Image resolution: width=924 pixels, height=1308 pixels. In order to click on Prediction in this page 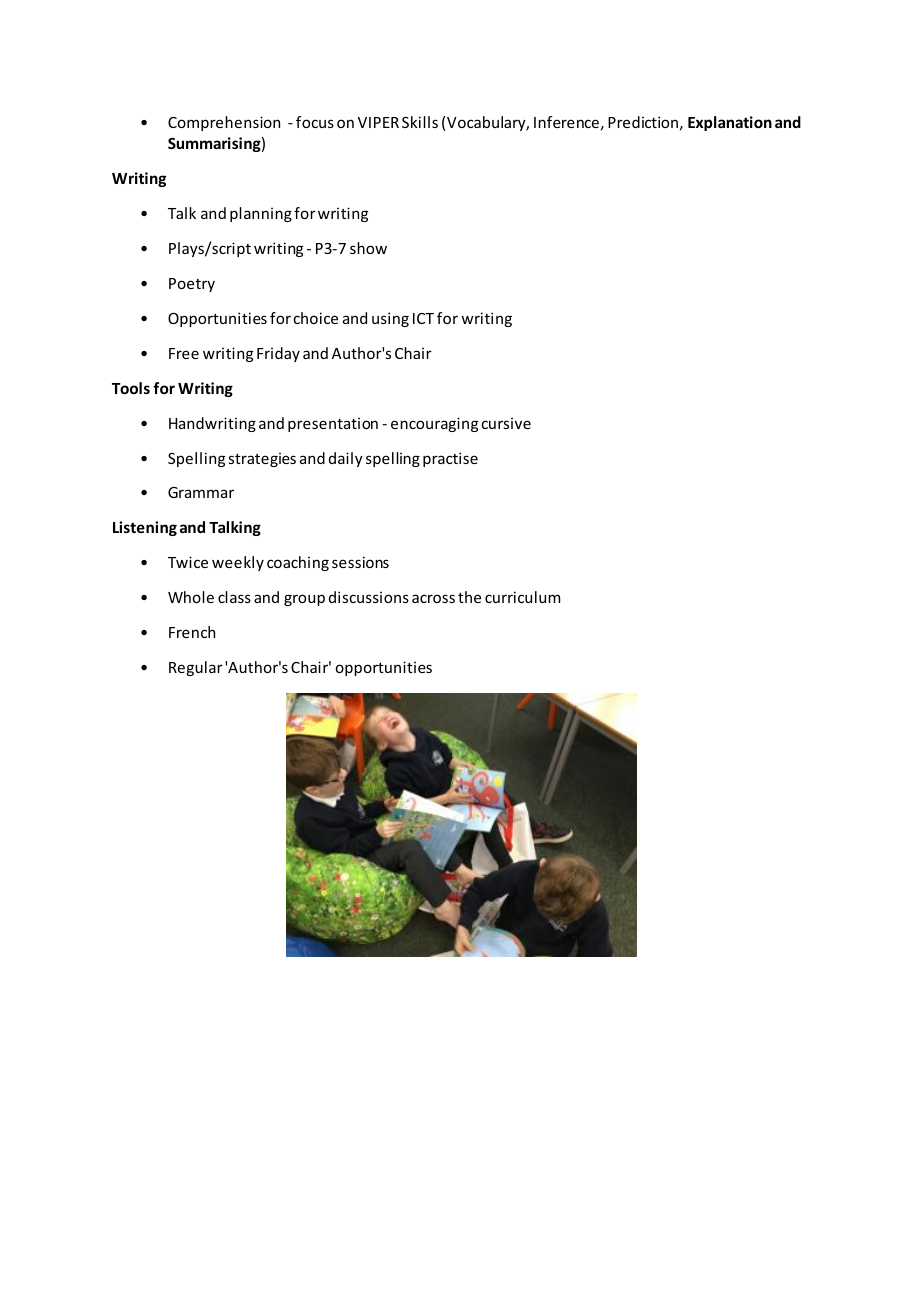, I will do `click(643, 122)`.
